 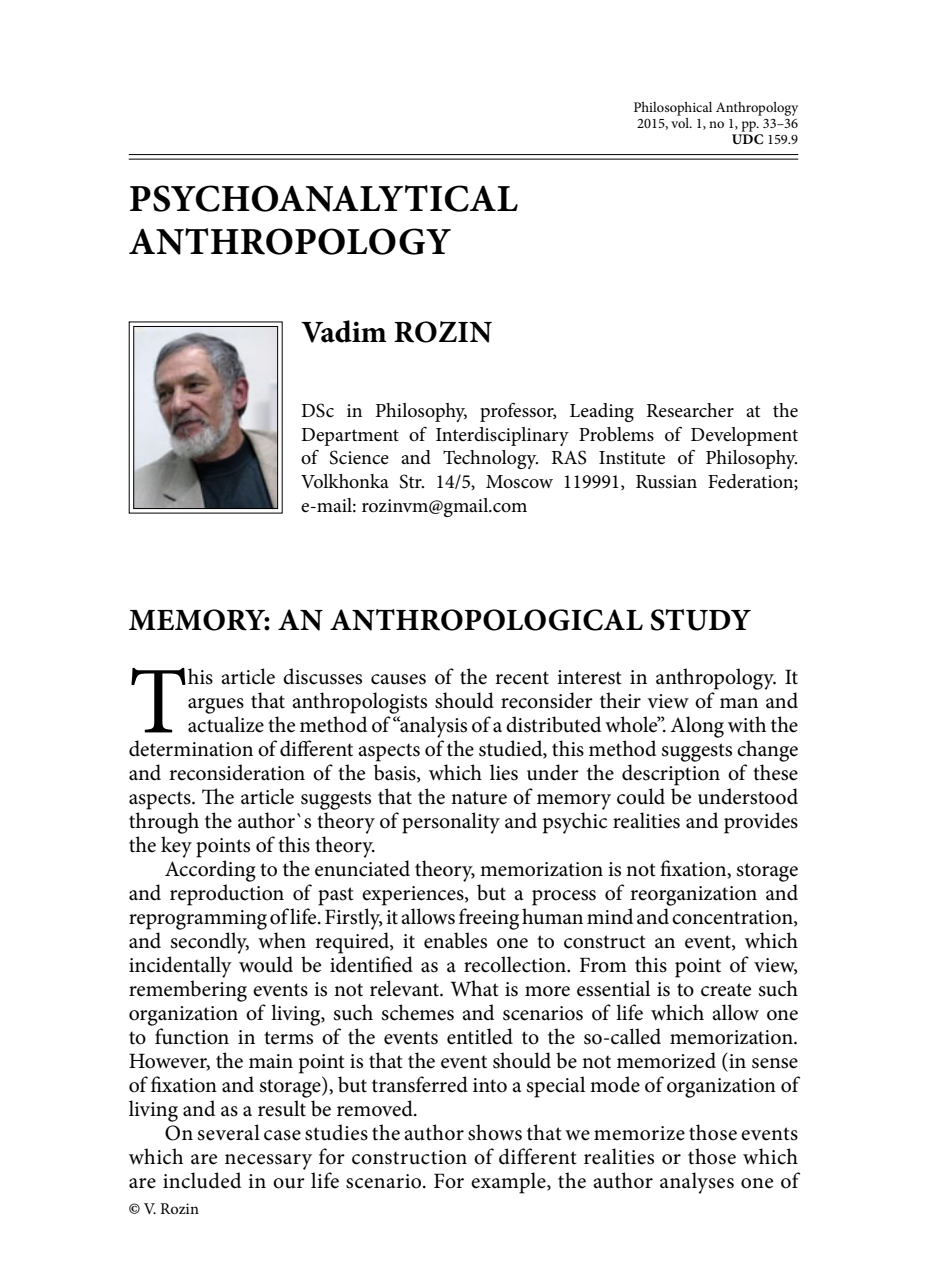 I want to click on Philosophical, so click(x=673, y=109).
